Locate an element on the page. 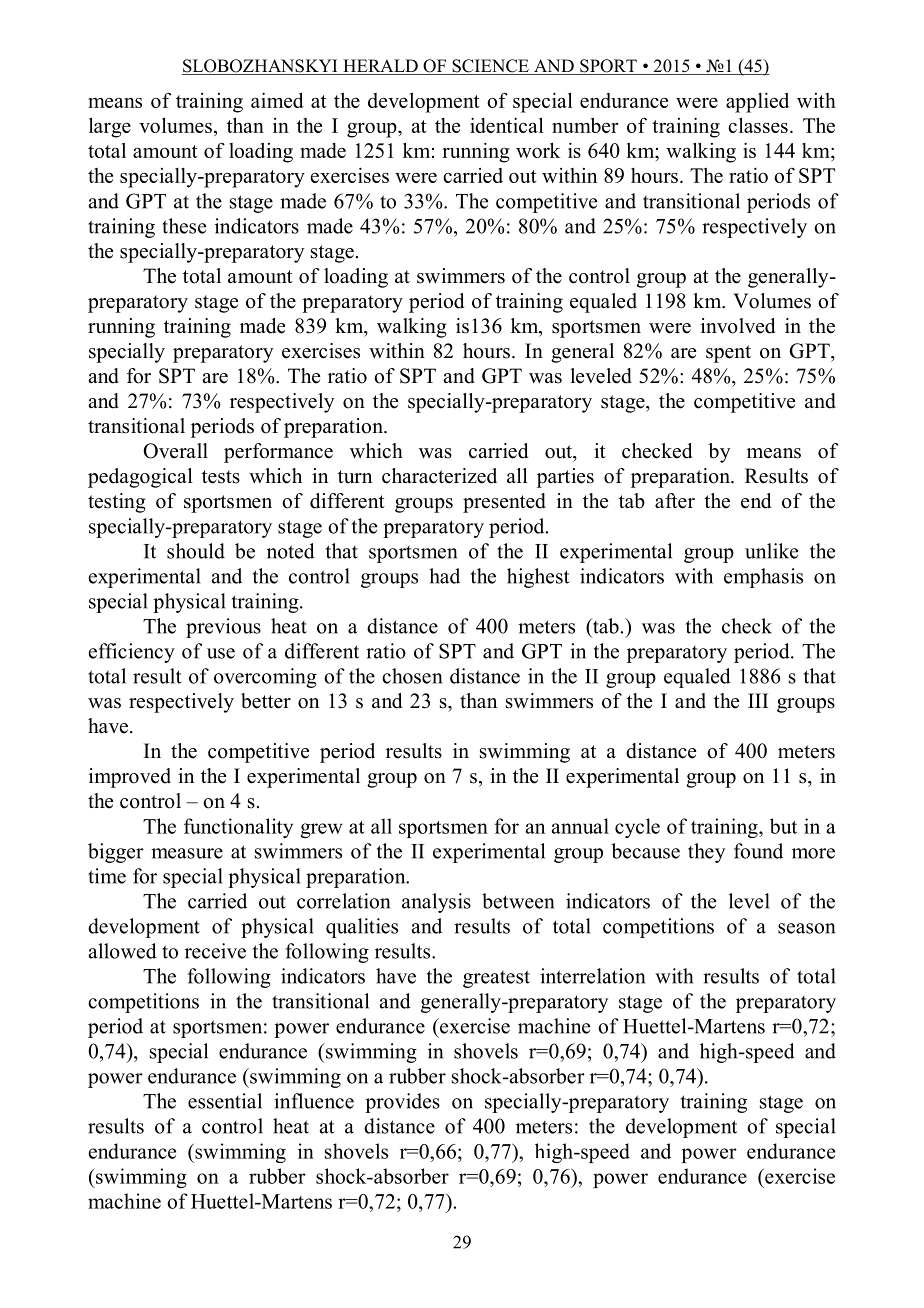 The height and width of the page is (1308, 924). improved is located at coordinates (130, 778).
